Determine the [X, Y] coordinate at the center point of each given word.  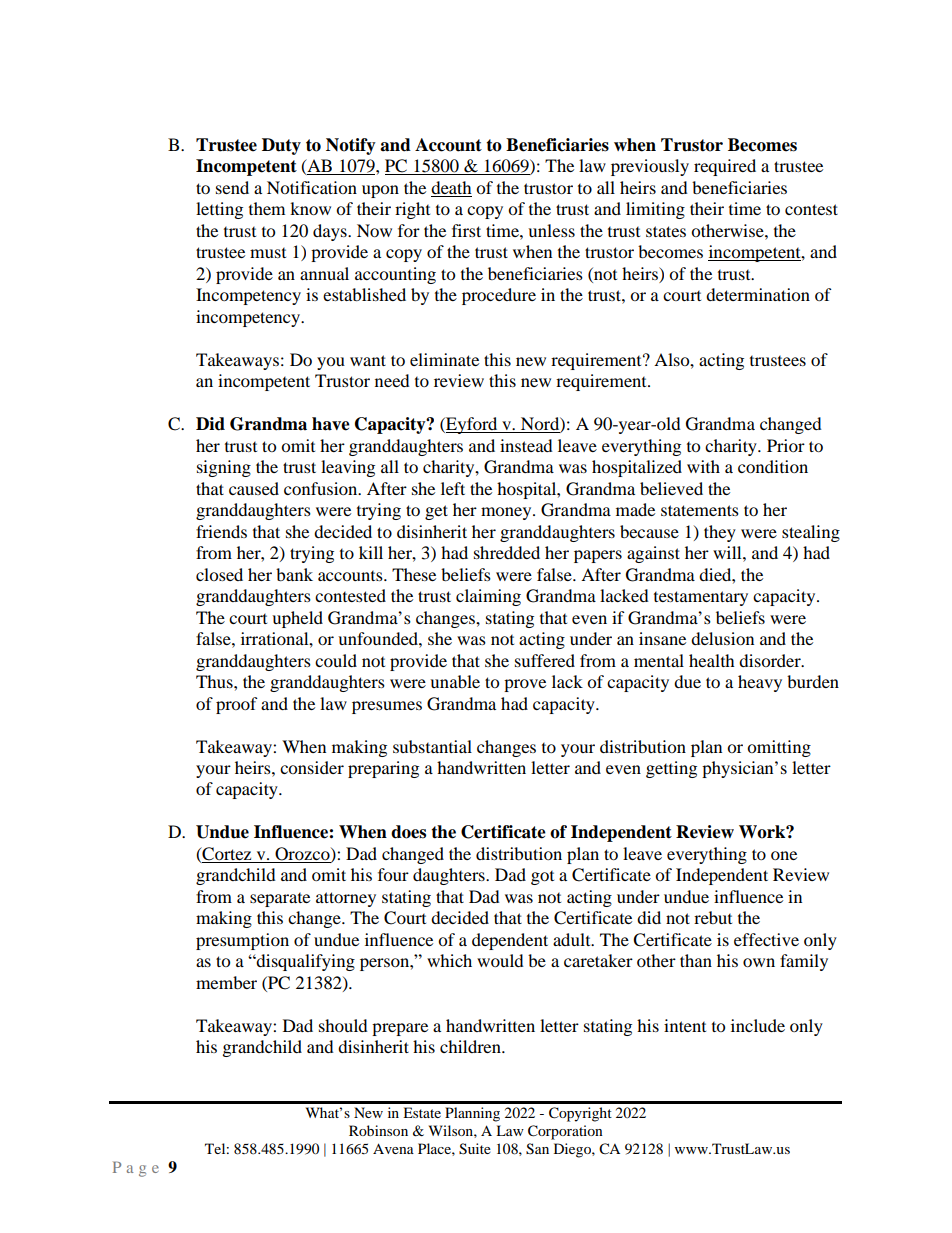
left [453, 488]
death [451, 189]
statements [700, 510]
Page [136, 1169]
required [725, 167]
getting [671, 769]
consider [312, 767]
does [408, 832]
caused [254, 488]
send [232, 187]
